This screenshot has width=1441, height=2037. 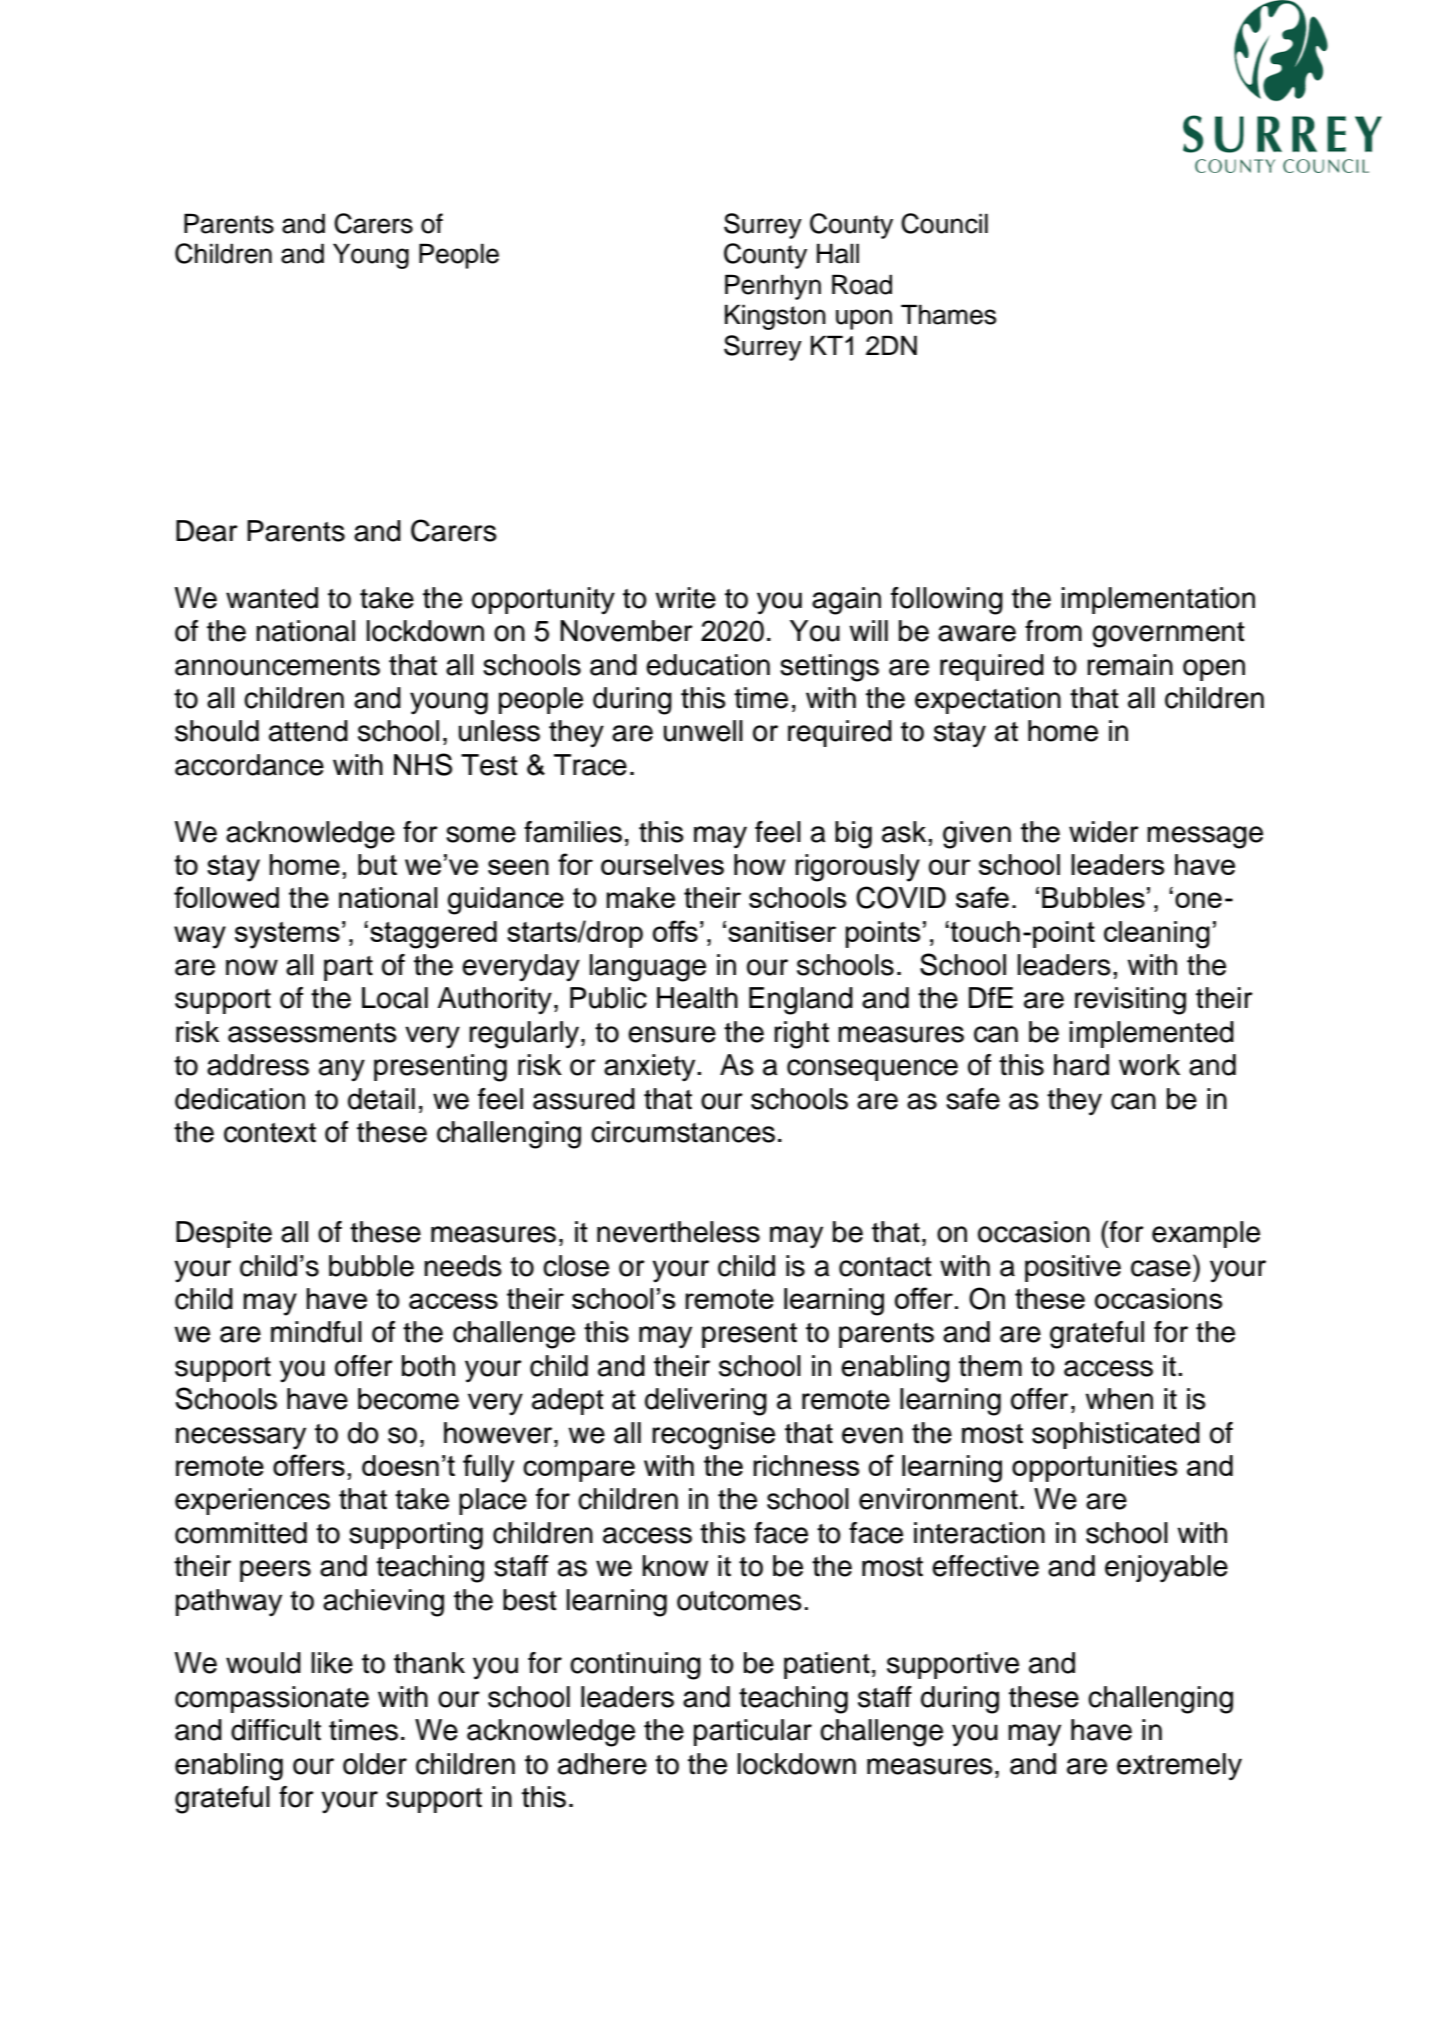 I want to click on announcements, so click(x=277, y=666).
